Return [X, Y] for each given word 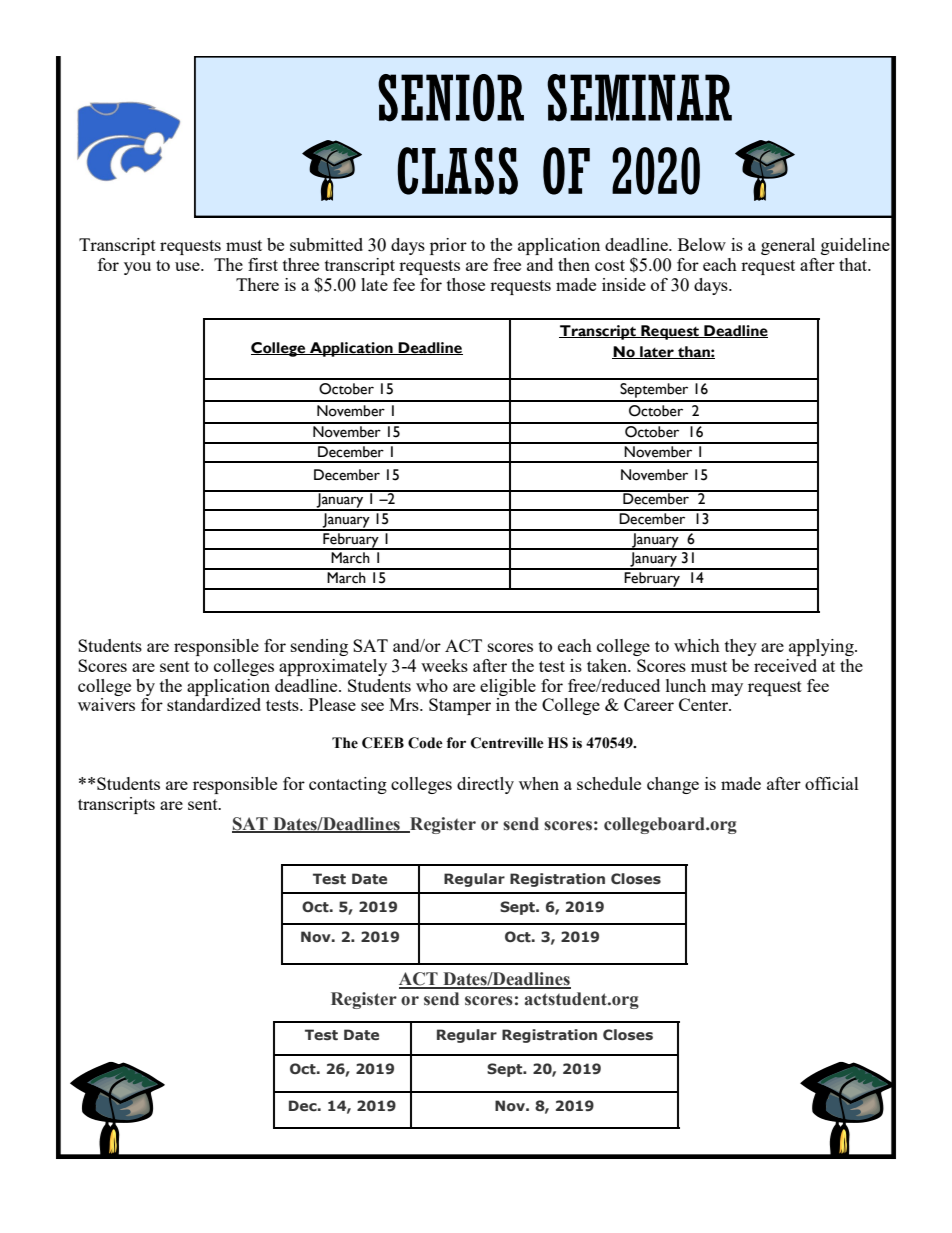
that [854, 264]
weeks [444, 665]
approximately [333, 667]
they [741, 647]
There [257, 284]
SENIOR [451, 98]
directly [485, 785]
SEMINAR [639, 98]
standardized [214, 704]
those [466, 284]
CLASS [458, 171]
